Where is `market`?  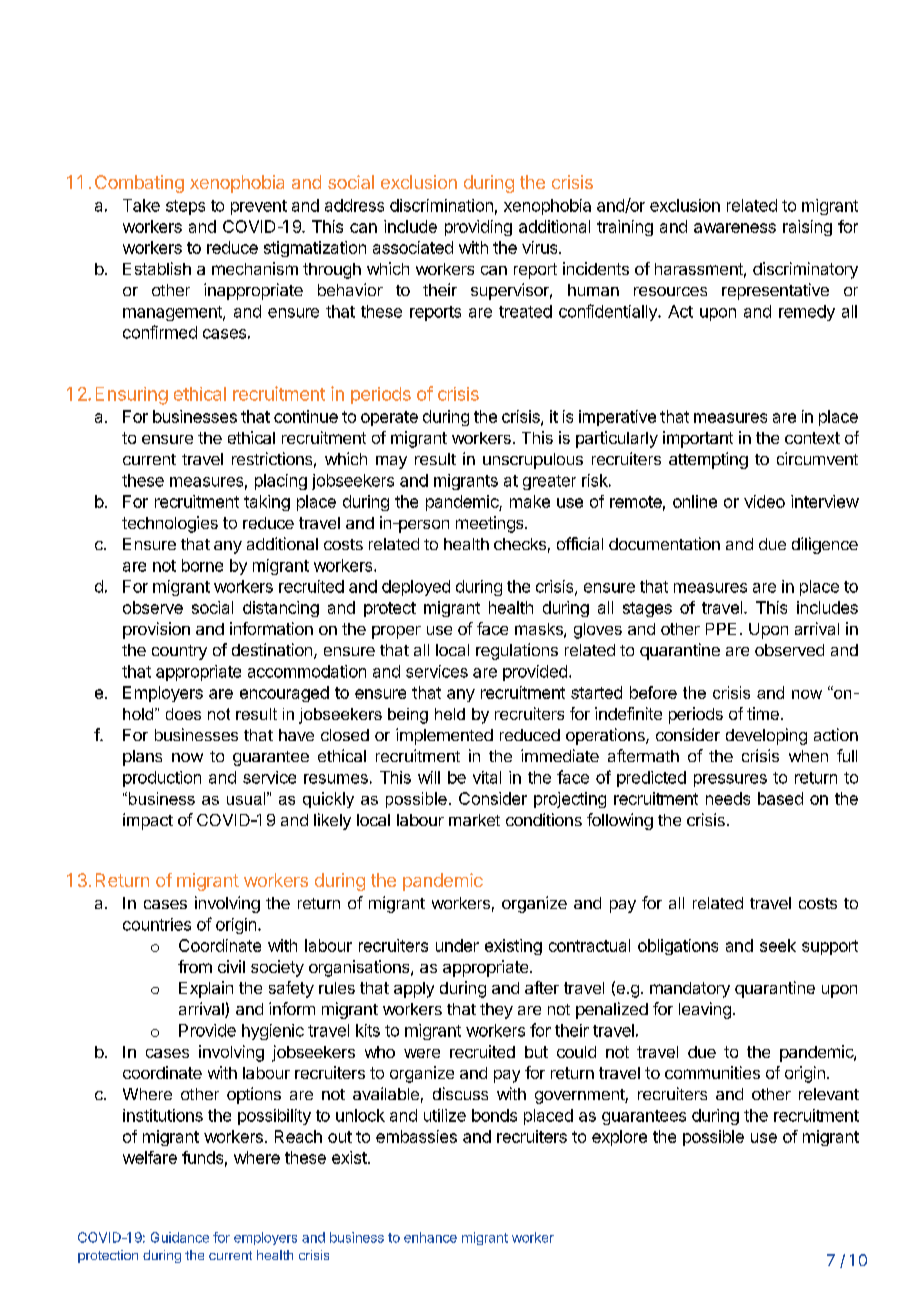
market is located at coordinates (474, 820).
